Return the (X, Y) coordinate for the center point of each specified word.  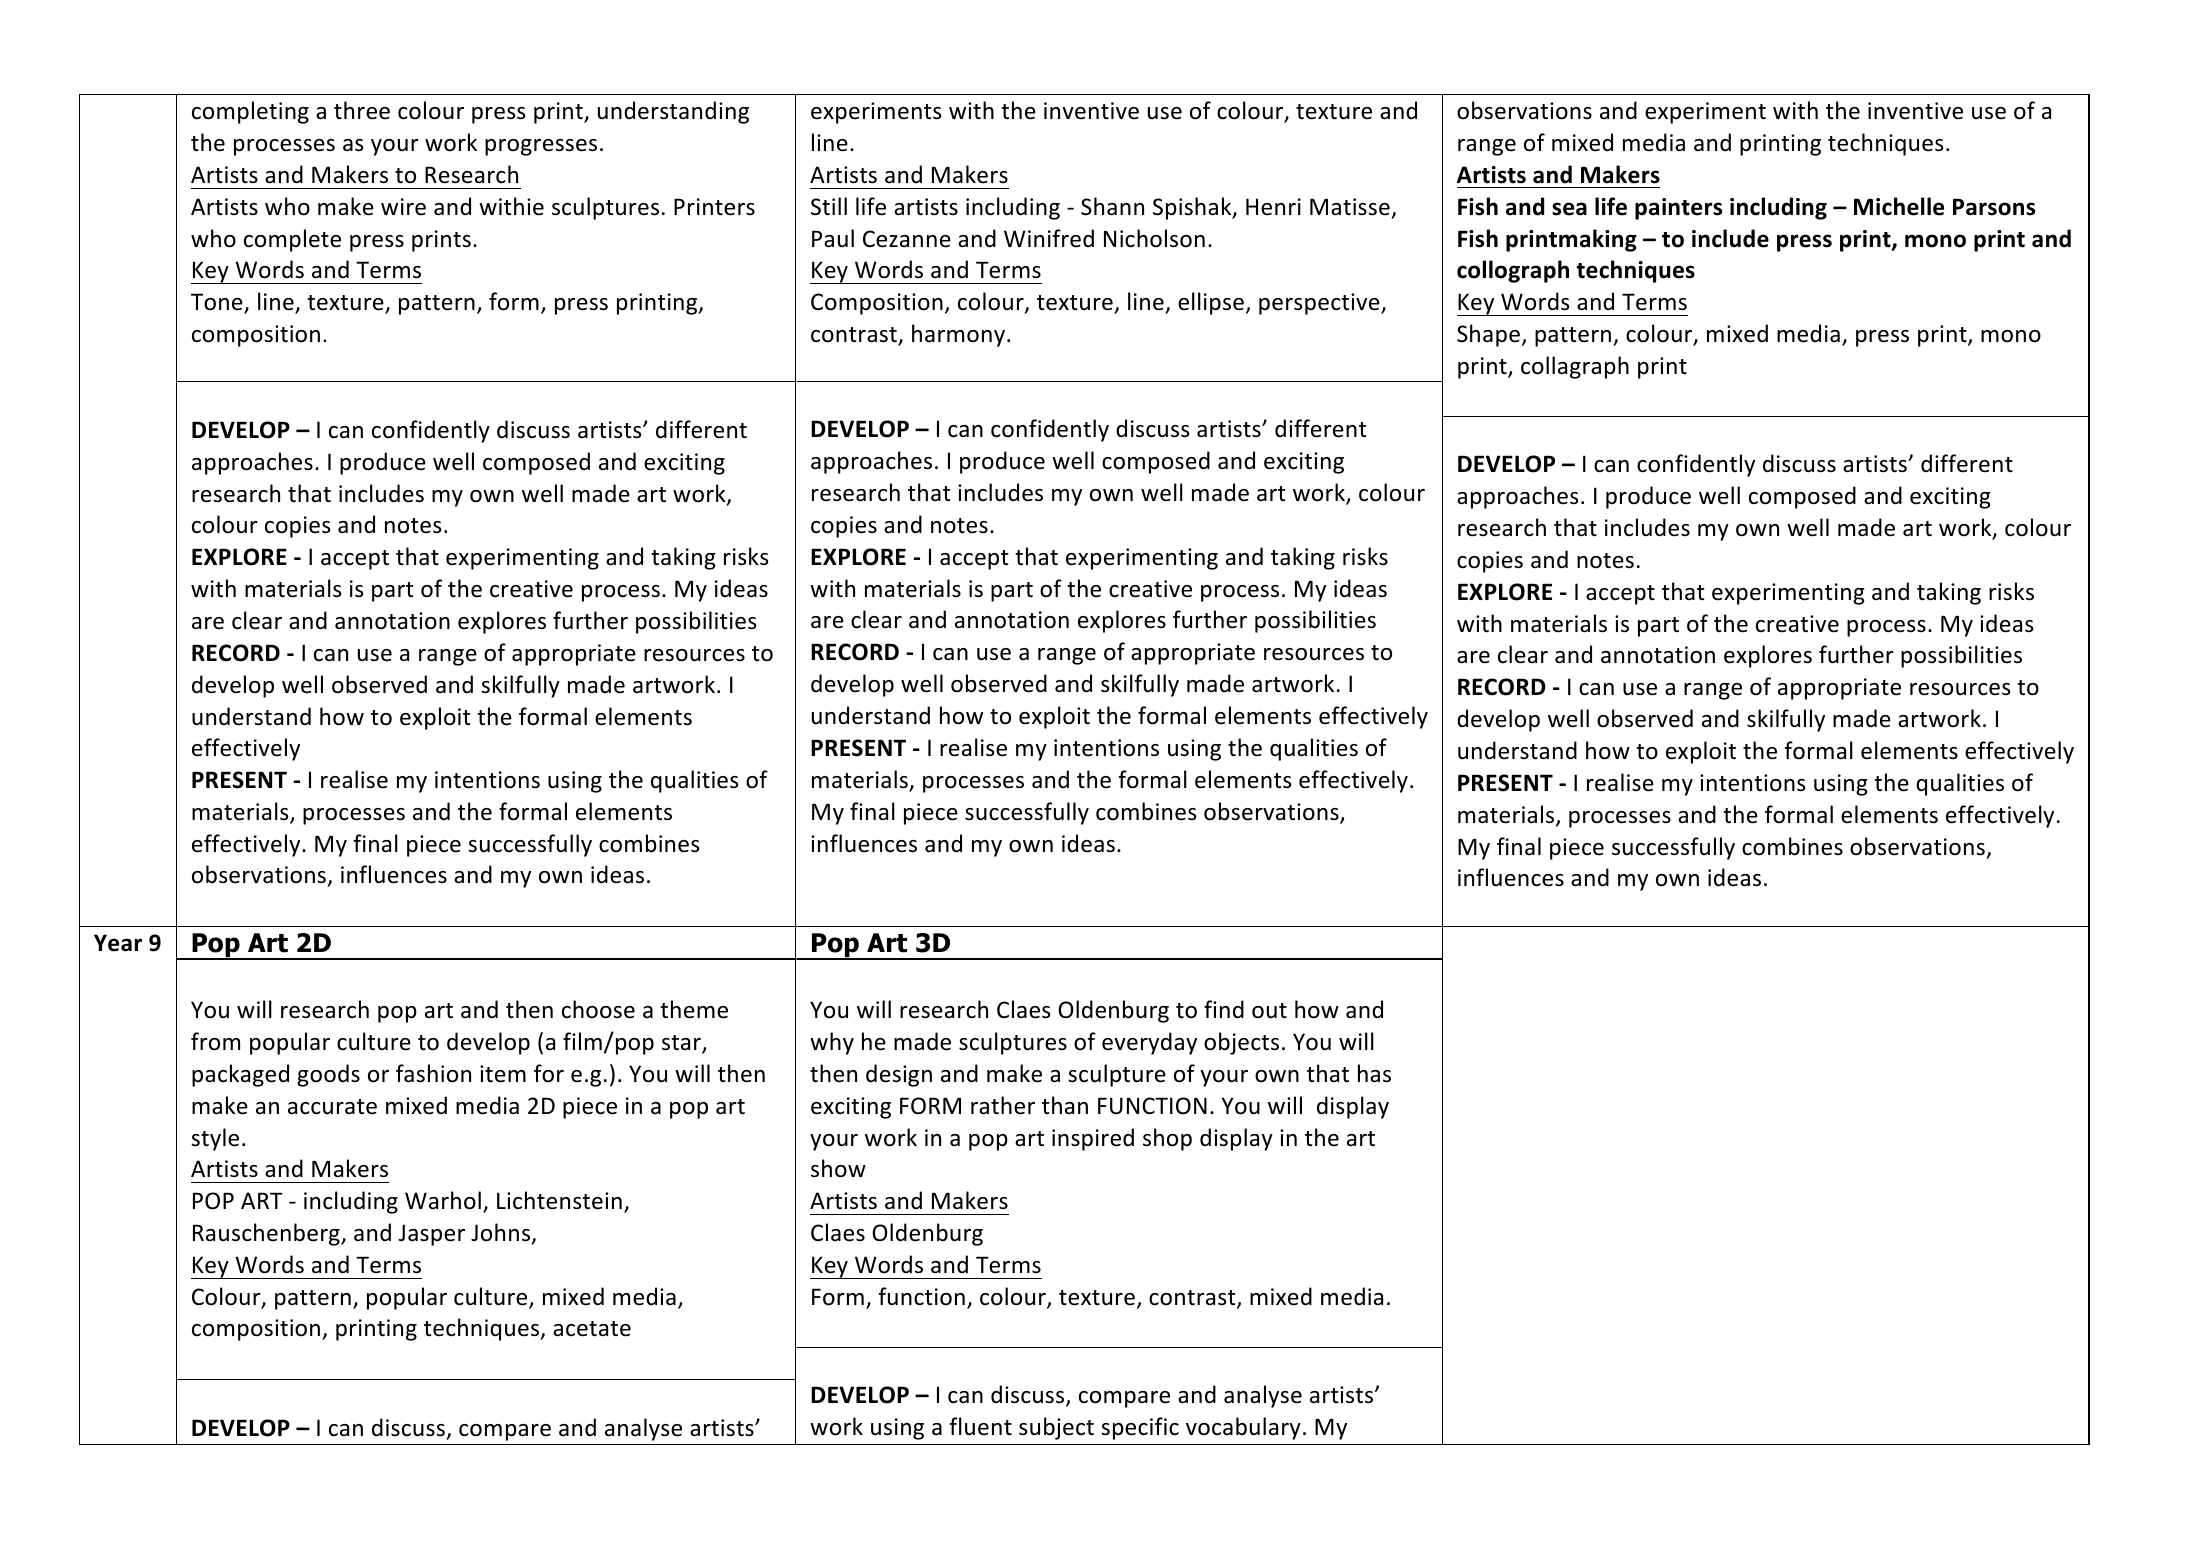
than (1065, 1105)
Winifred (1049, 238)
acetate (592, 1329)
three (362, 110)
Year (118, 943)
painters (1678, 209)
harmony (960, 335)
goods (328, 1075)
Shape (1488, 335)
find (1224, 1009)
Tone (218, 303)
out (1269, 1011)
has (1374, 1073)
